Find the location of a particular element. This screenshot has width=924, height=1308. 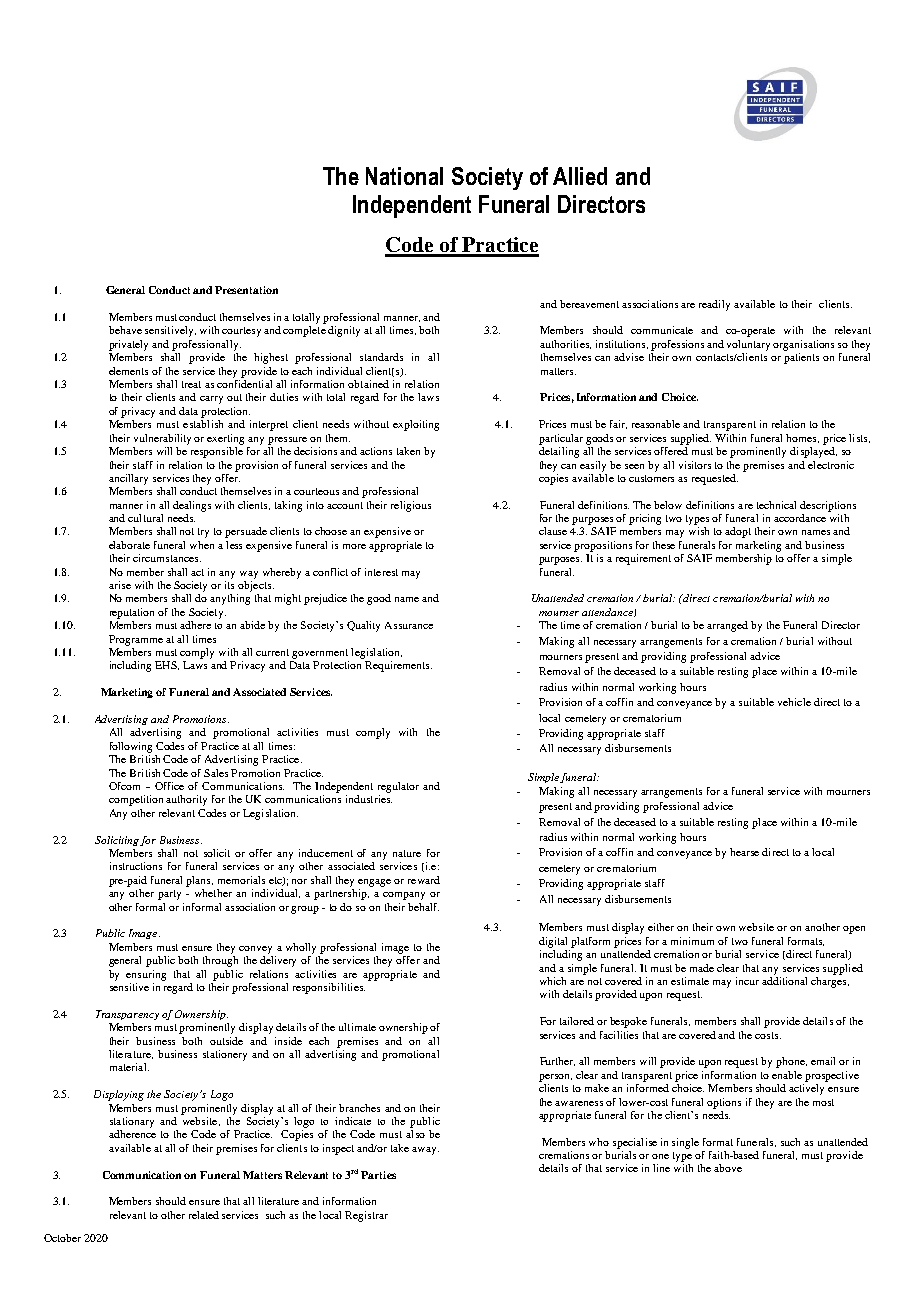

readily is located at coordinates (714, 305).
